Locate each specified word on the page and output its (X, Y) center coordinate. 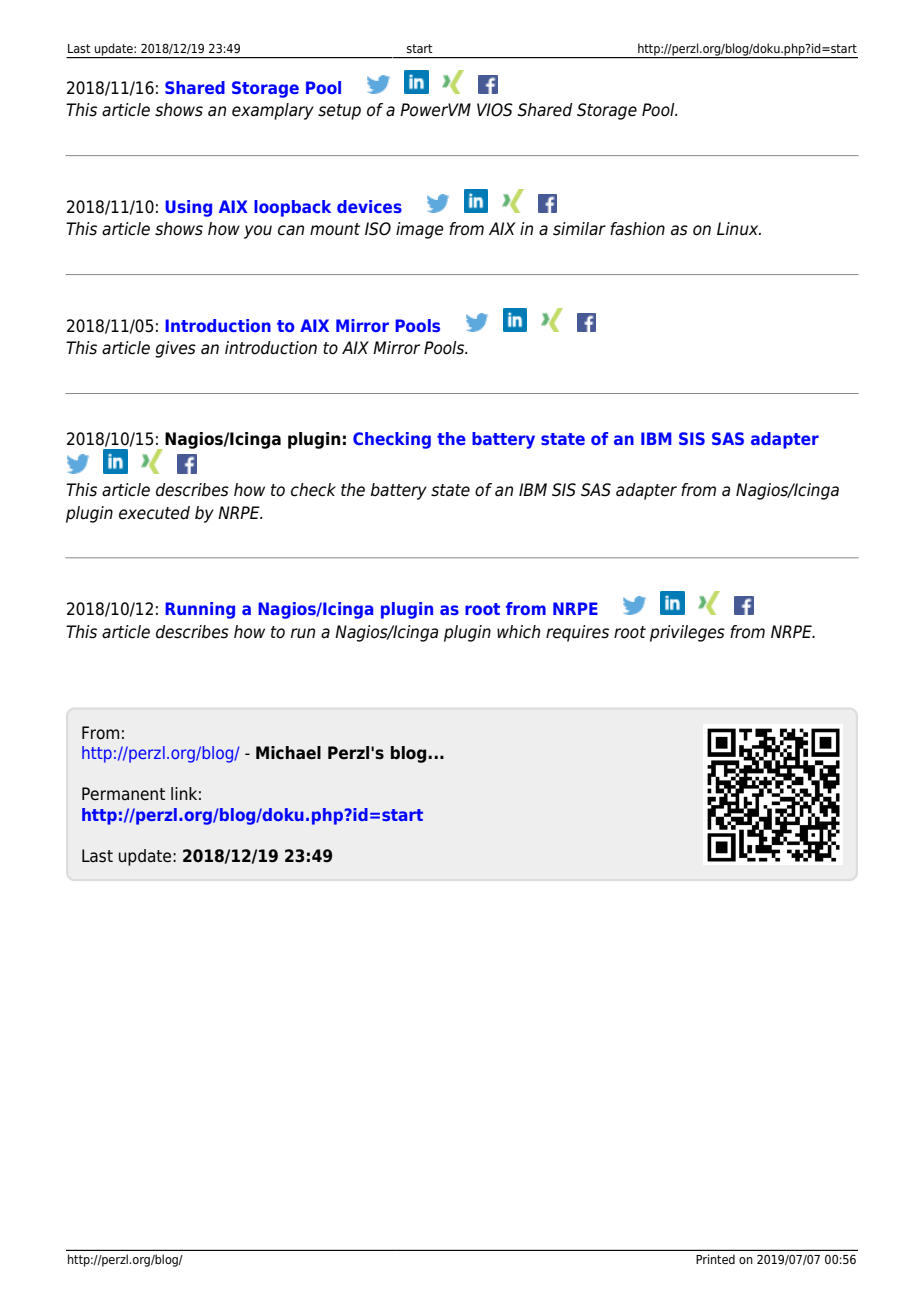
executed (154, 513)
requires (577, 633)
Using (188, 208)
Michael (288, 753)
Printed (715, 1259)
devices (369, 206)
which (518, 632)
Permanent (123, 794)
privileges (687, 633)
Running (200, 610)
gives (175, 349)
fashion (637, 229)
